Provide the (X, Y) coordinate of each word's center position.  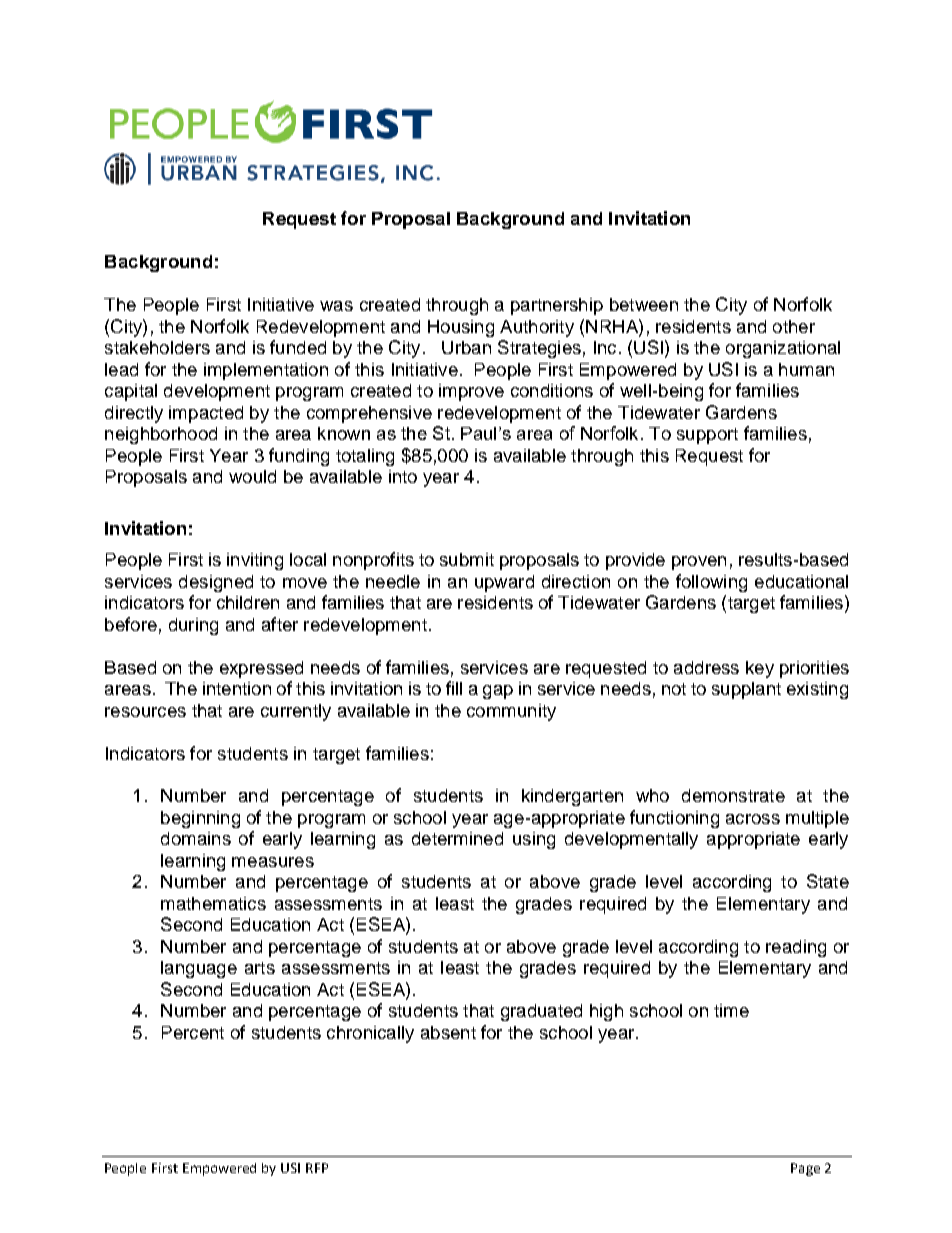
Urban (466, 347)
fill (454, 688)
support (707, 436)
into (403, 476)
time (731, 1010)
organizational (783, 349)
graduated (541, 1012)
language (199, 969)
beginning (200, 819)
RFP (317, 1168)
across (753, 819)
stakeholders (157, 347)
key (760, 669)
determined (457, 838)
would (252, 476)
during (193, 626)
